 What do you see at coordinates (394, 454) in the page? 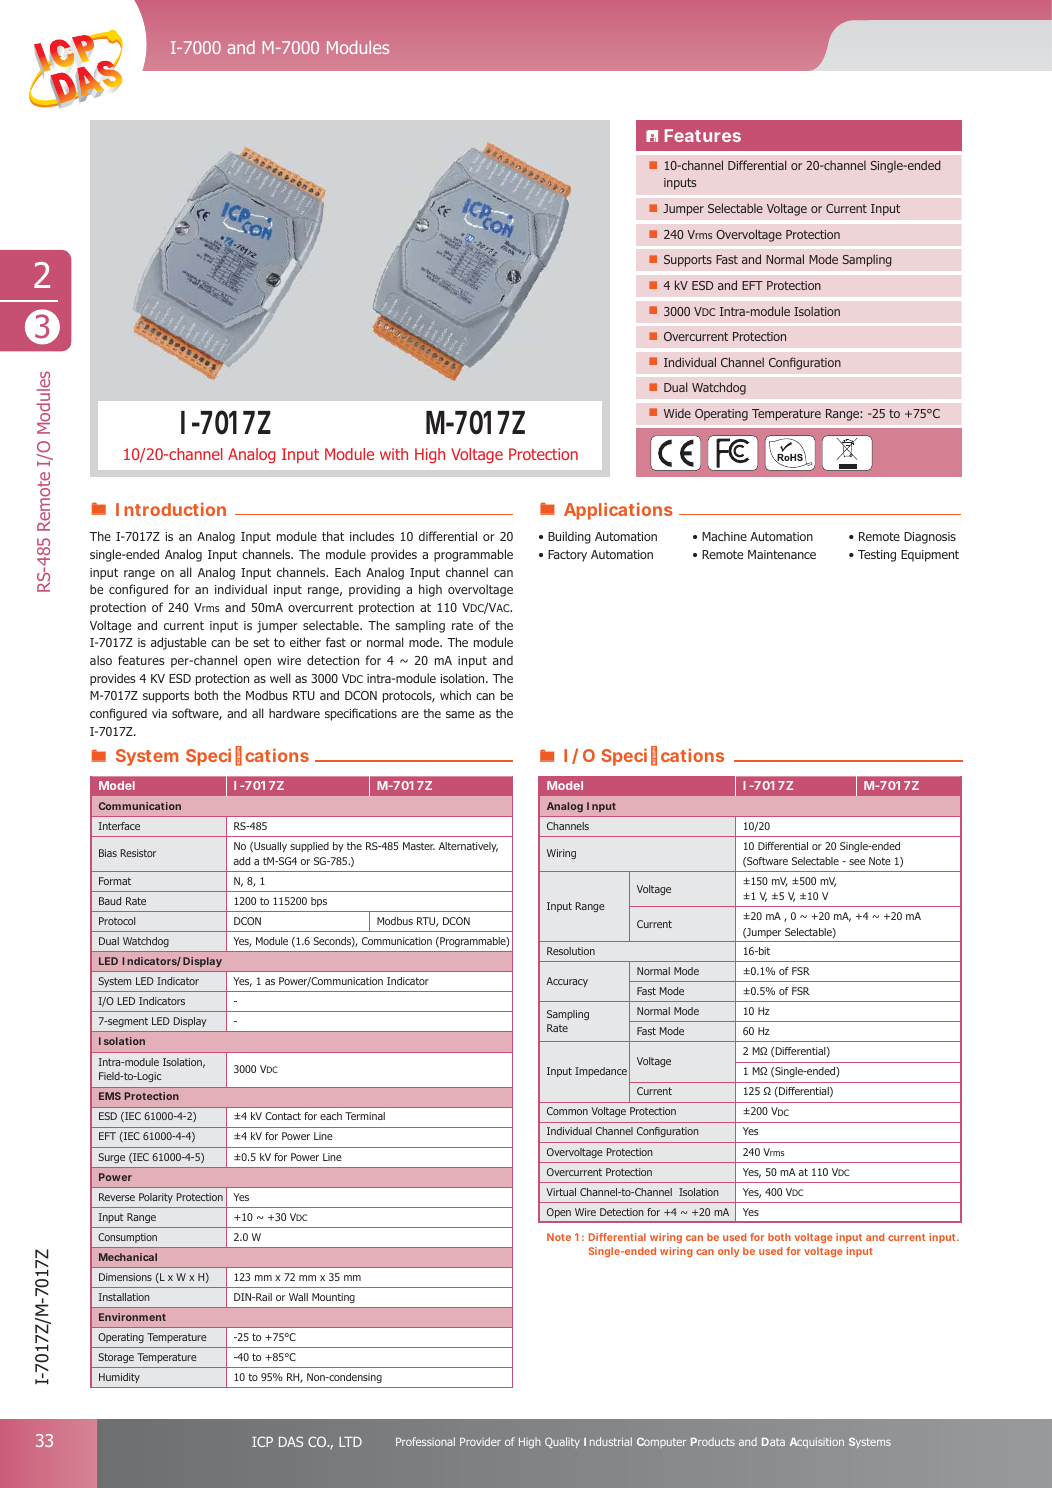
I see `with` at bounding box center [394, 454].
